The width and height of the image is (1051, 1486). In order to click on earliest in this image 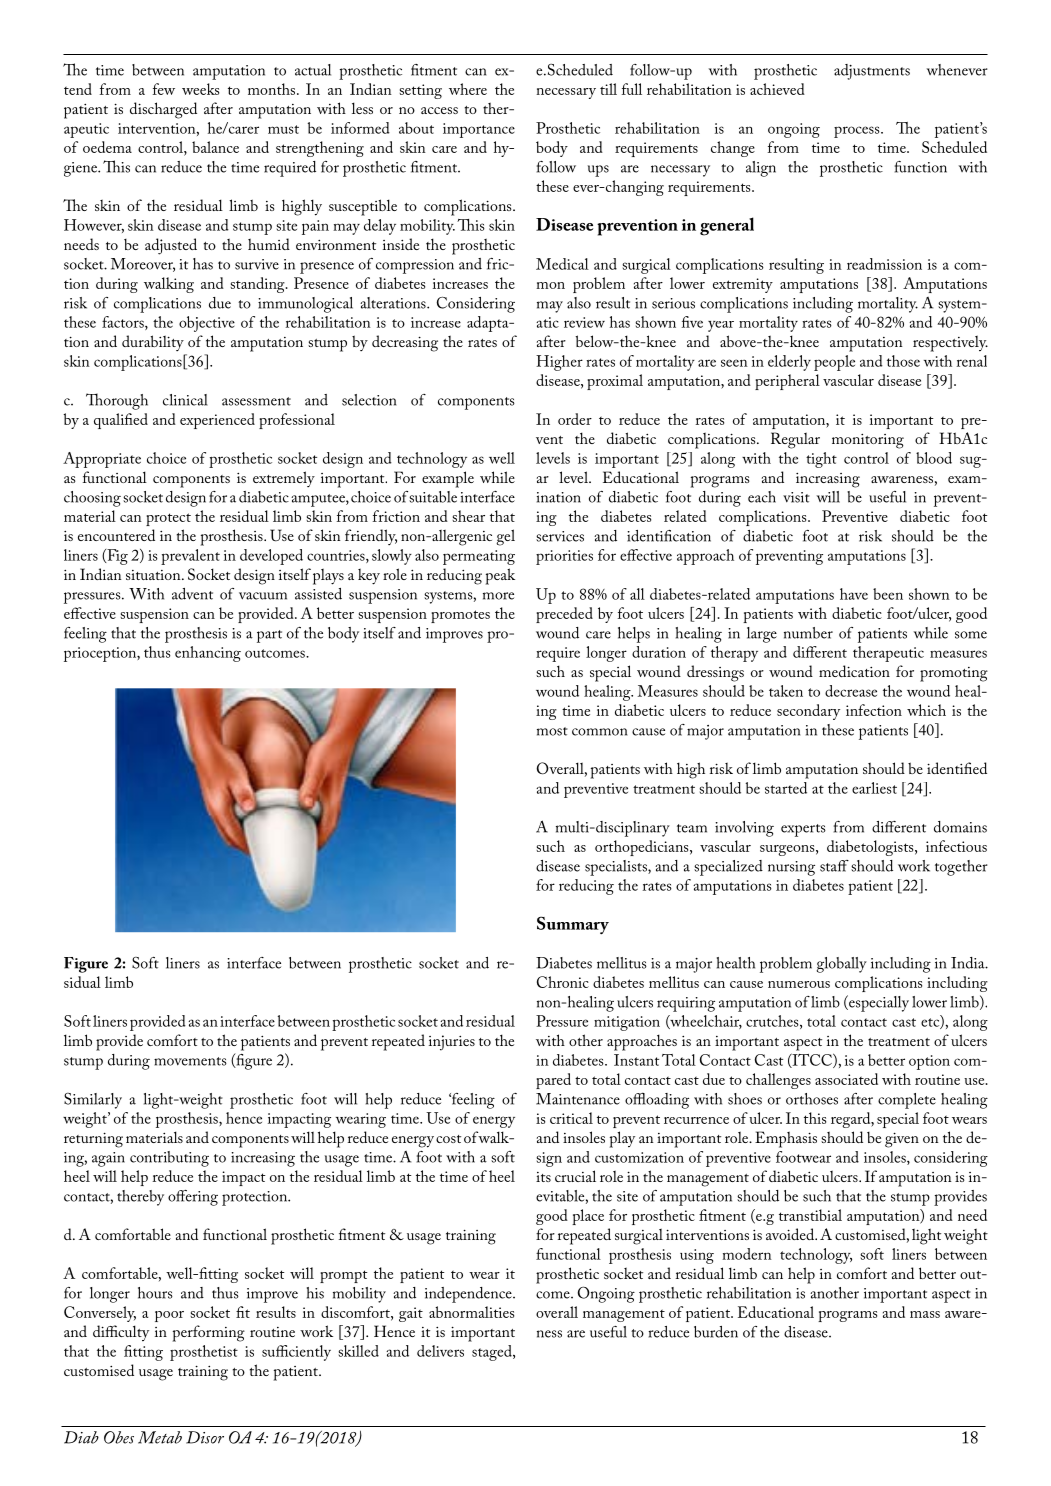, I will do `click(874, 788)`.
